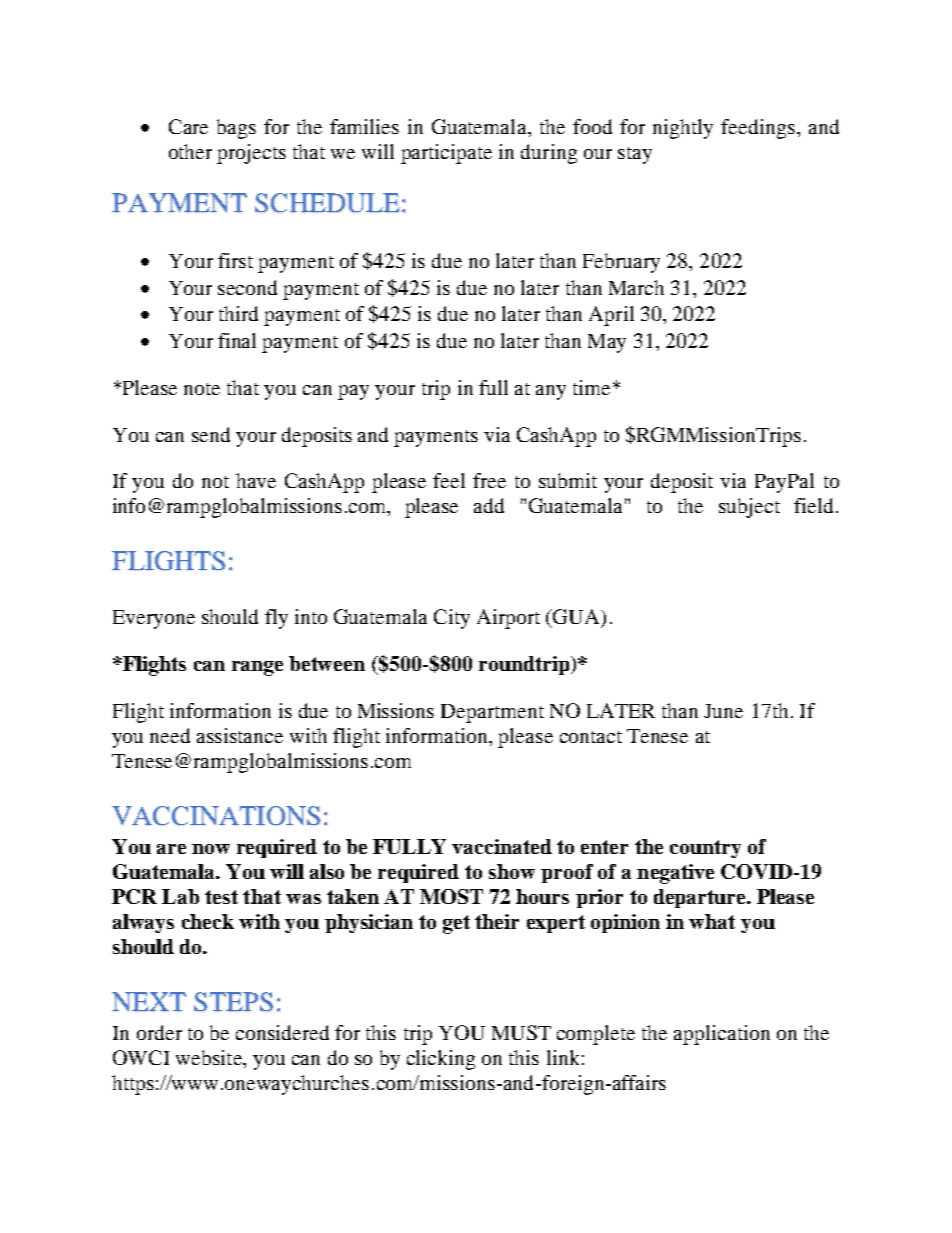 This screenshot has height=1233, width=952. What do you see at coordinates (723, 711) in the screenshot?
I see `June` at bounding box center [723, 711].
